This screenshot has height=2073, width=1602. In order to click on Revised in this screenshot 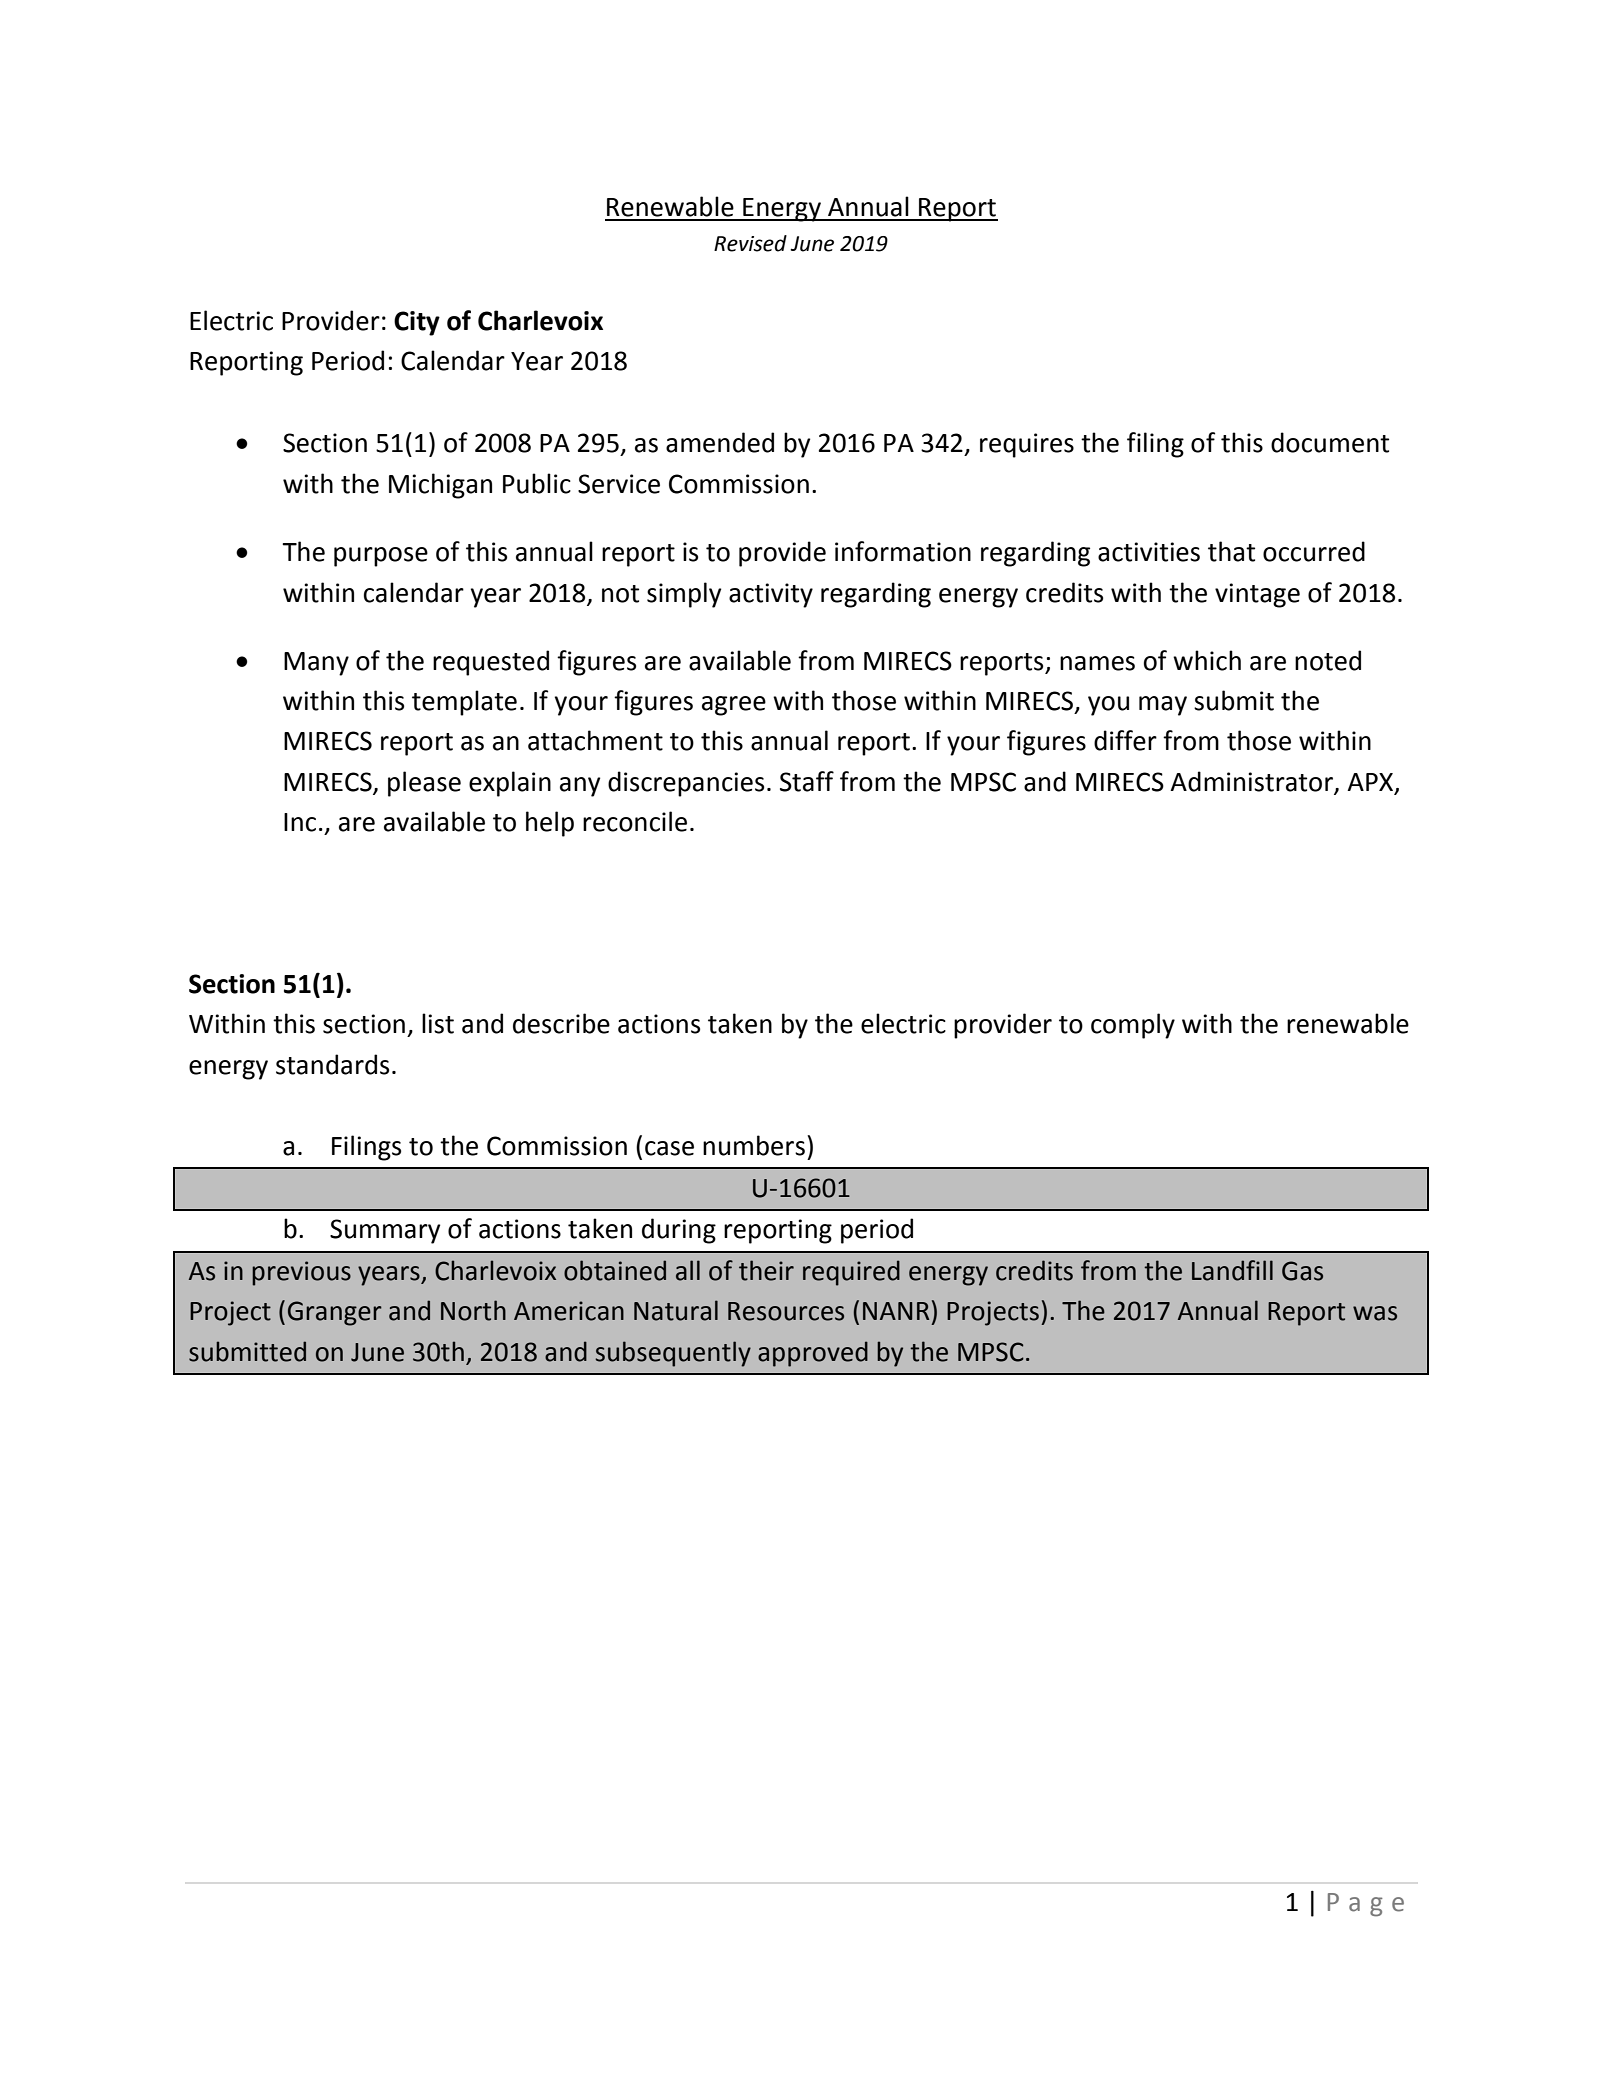, I will do `click(750, 243)`.
